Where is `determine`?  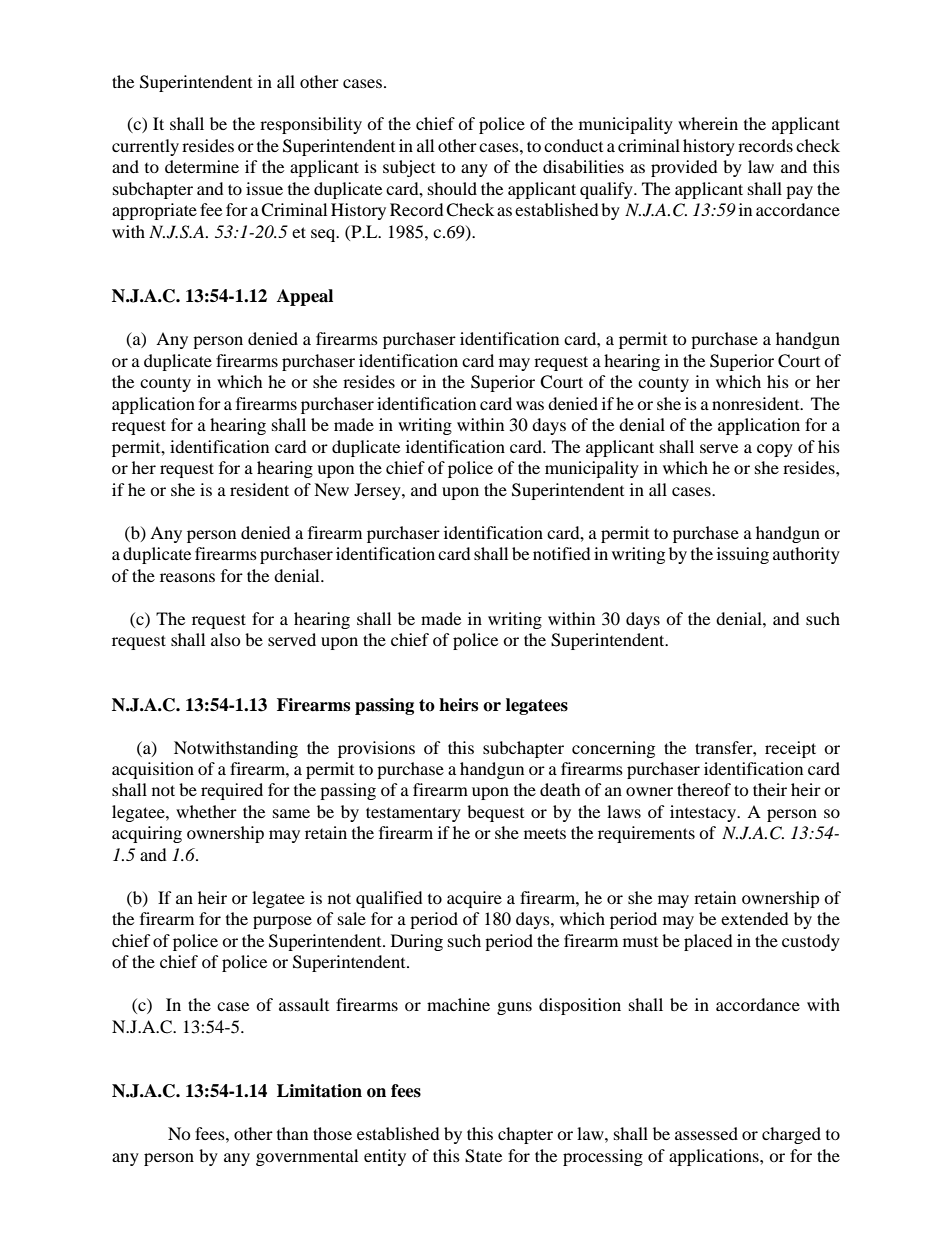
determine is located at coordinates (202, 166).
